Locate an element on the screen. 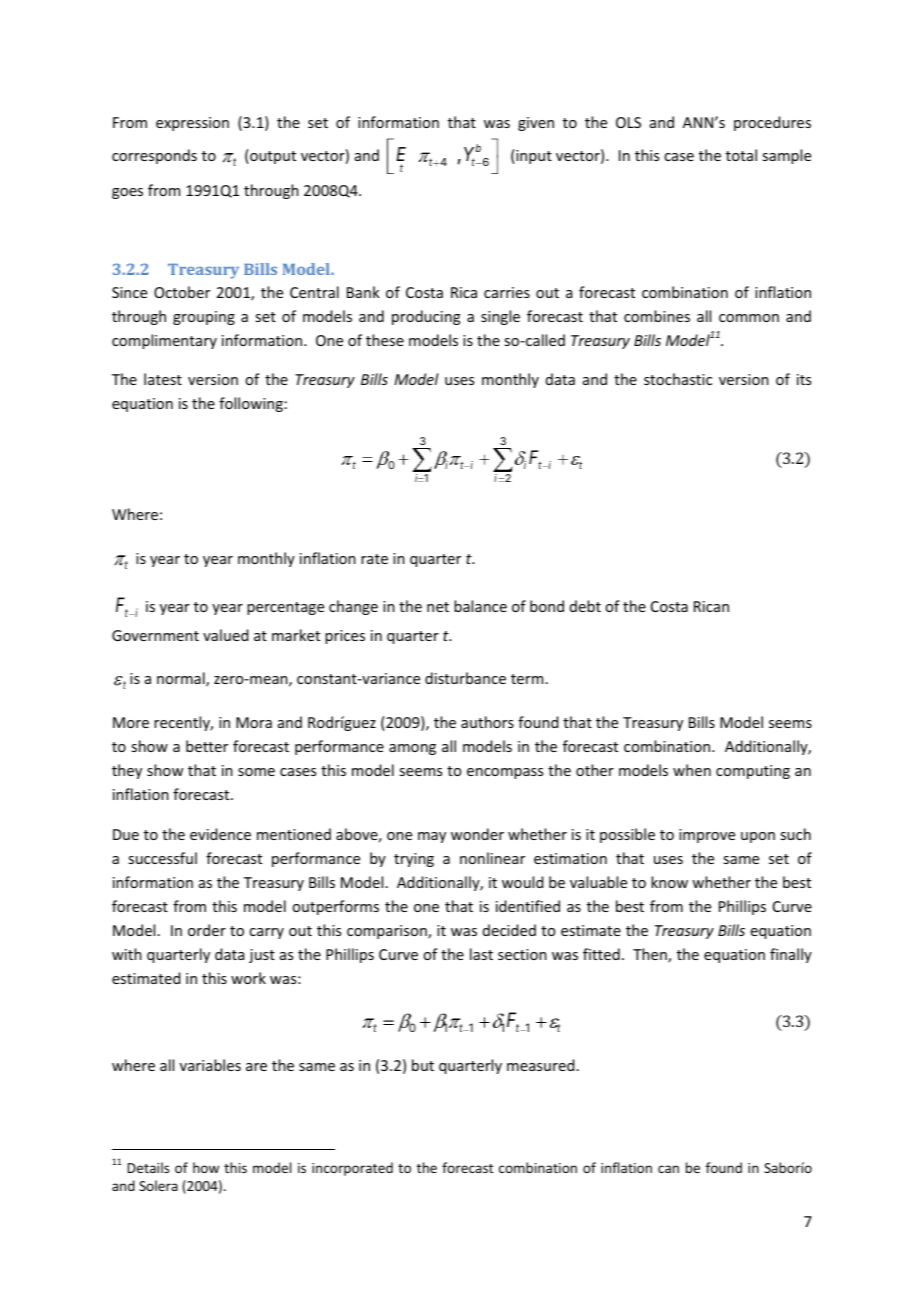 The height and width of the screenshot is (1308, 924). input is located at coordinates (533, 156).
